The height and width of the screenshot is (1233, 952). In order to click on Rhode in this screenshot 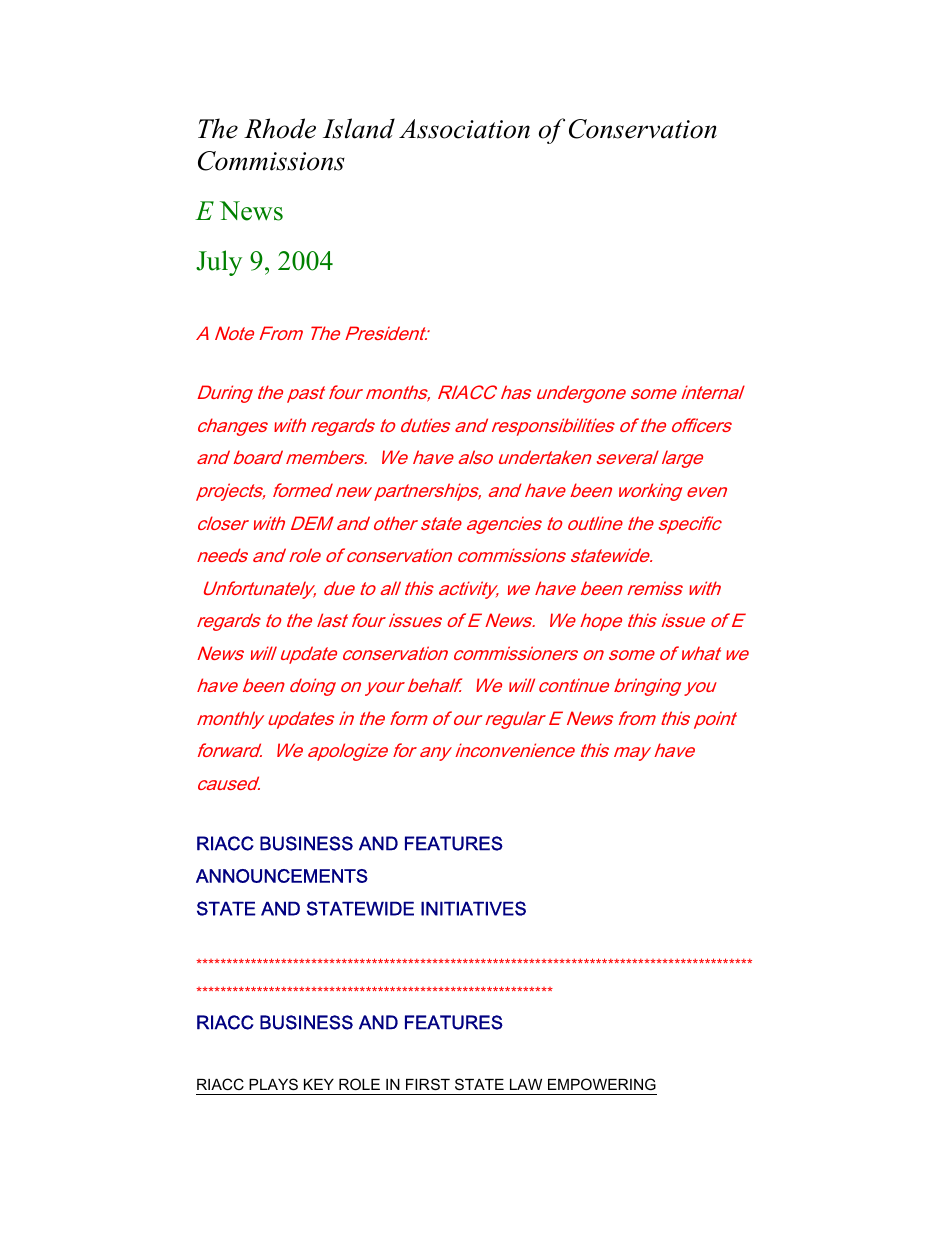, I will do `click(280, 128)`.
